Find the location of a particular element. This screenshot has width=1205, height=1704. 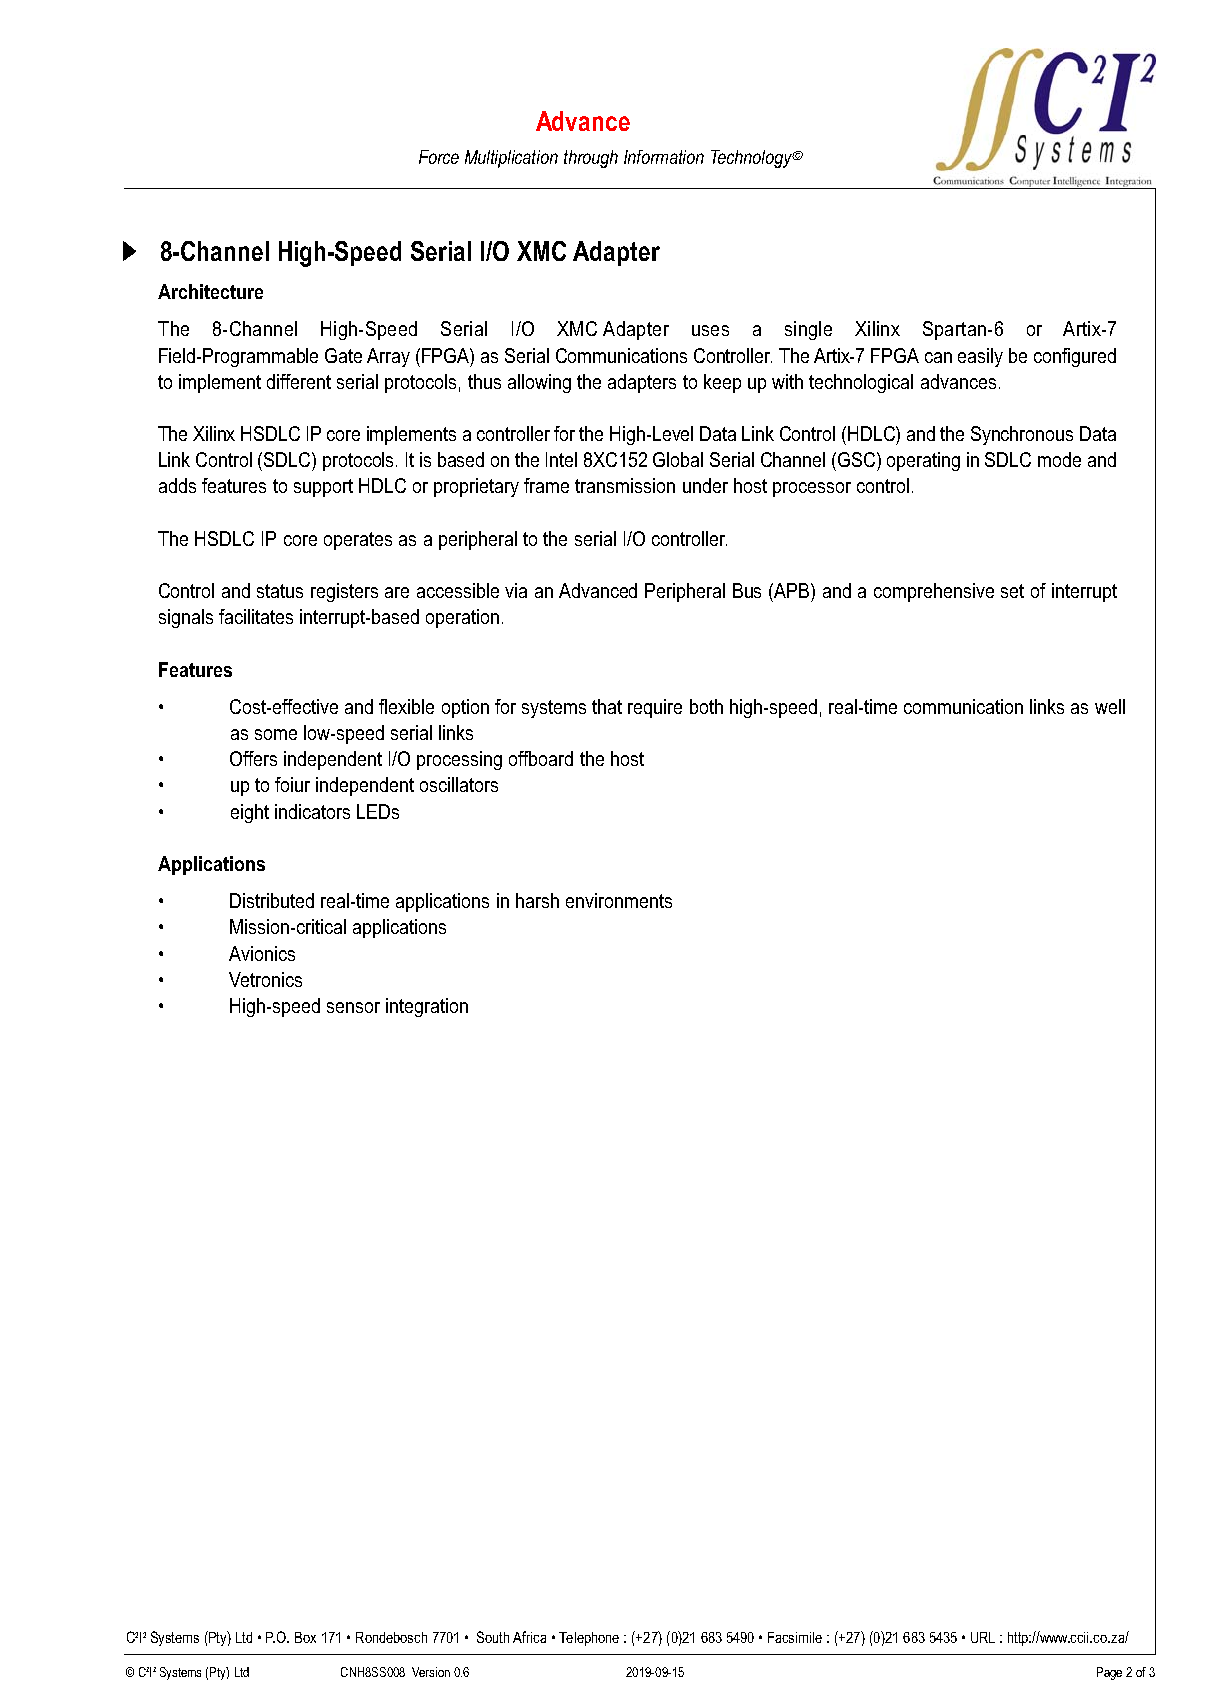

some is located at coordinates (276, 734).
